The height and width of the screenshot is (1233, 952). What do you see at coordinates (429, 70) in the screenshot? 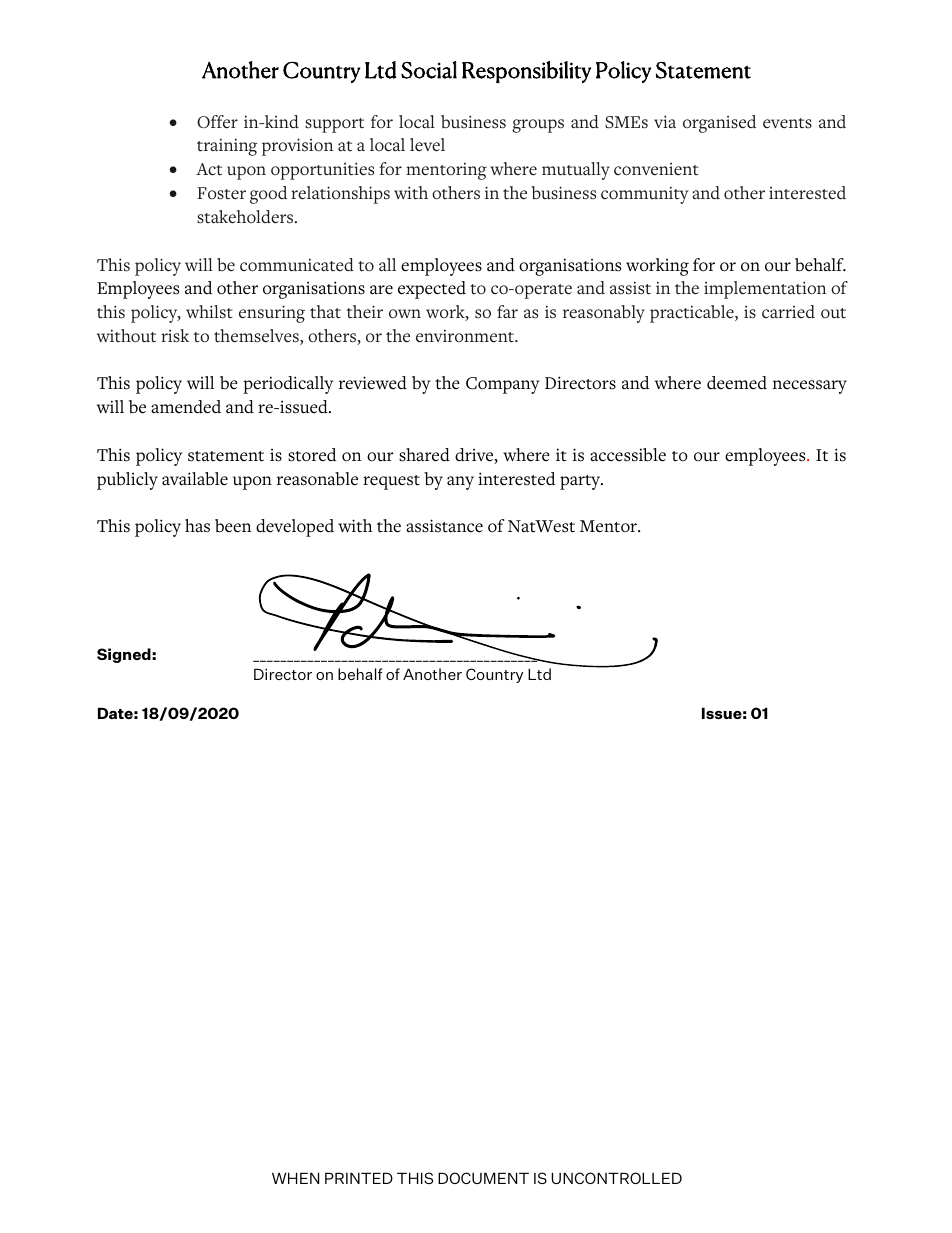
I see `Social` at bounding box center [429, 70].
